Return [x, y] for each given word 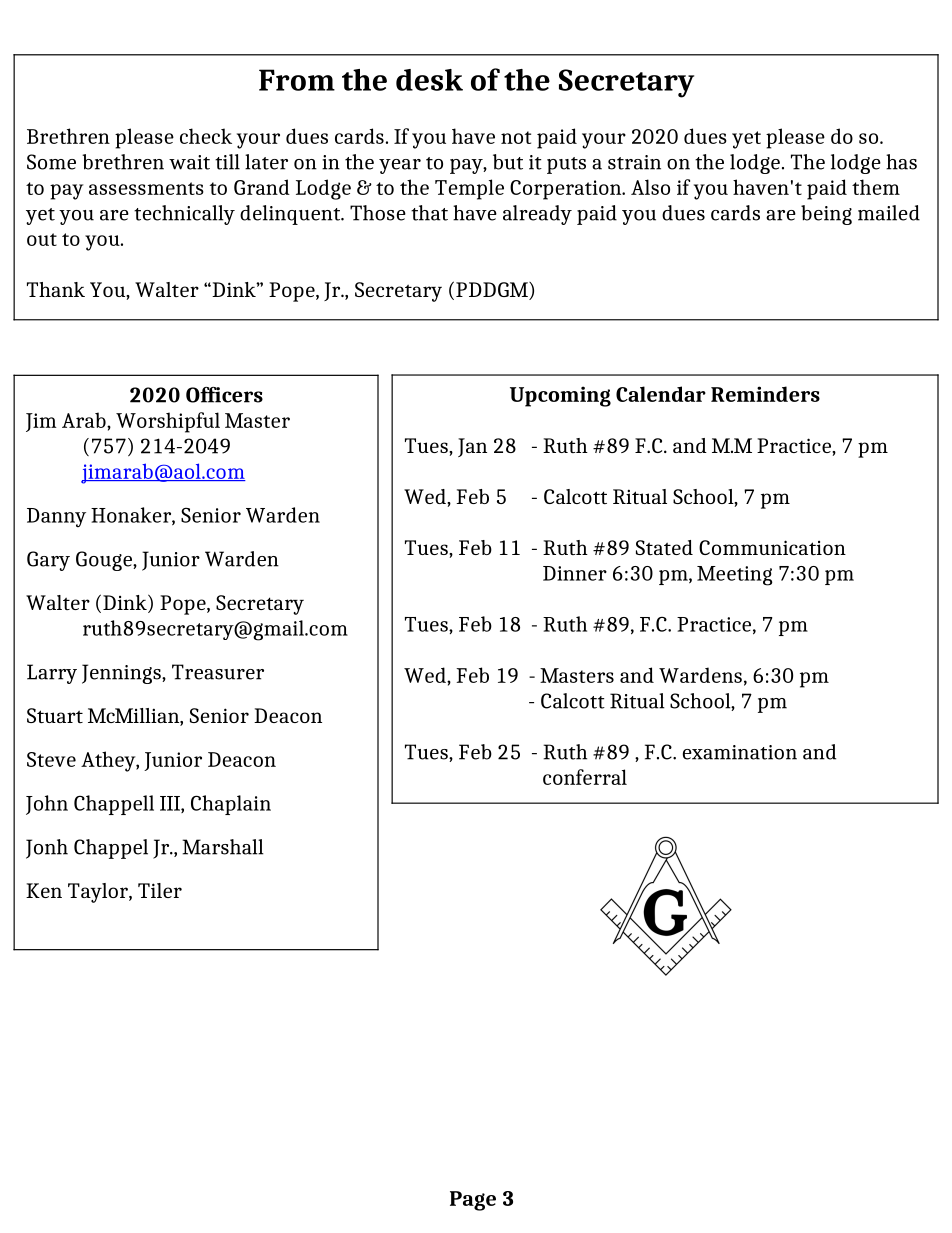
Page [473, 1201]
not [516, 137]
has [901, 162]
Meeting [735, 576]
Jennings [122, 674]
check [206, 136]
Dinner [575, 573]
